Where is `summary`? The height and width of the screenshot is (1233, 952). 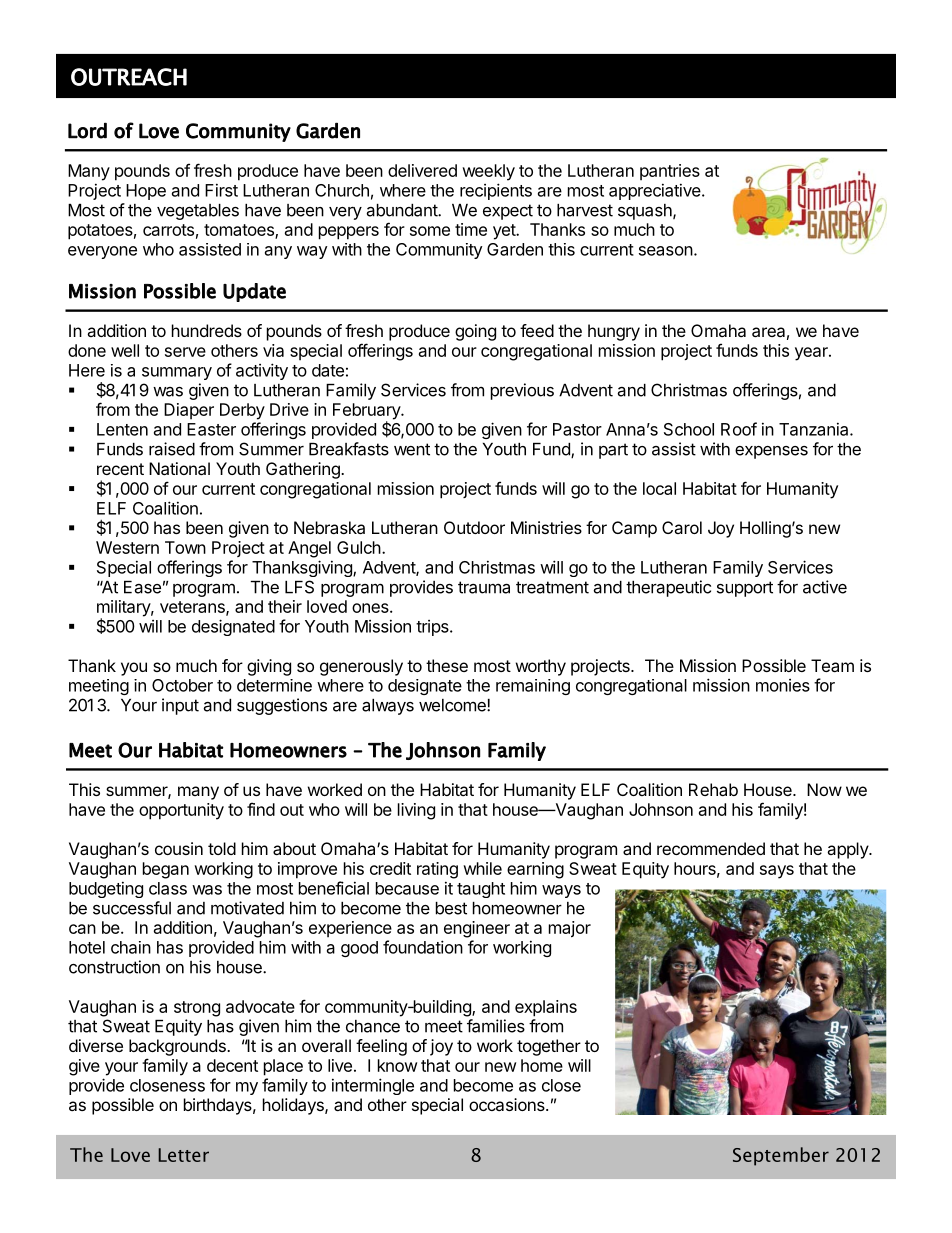
summary is located at coordinates (177, 373).
